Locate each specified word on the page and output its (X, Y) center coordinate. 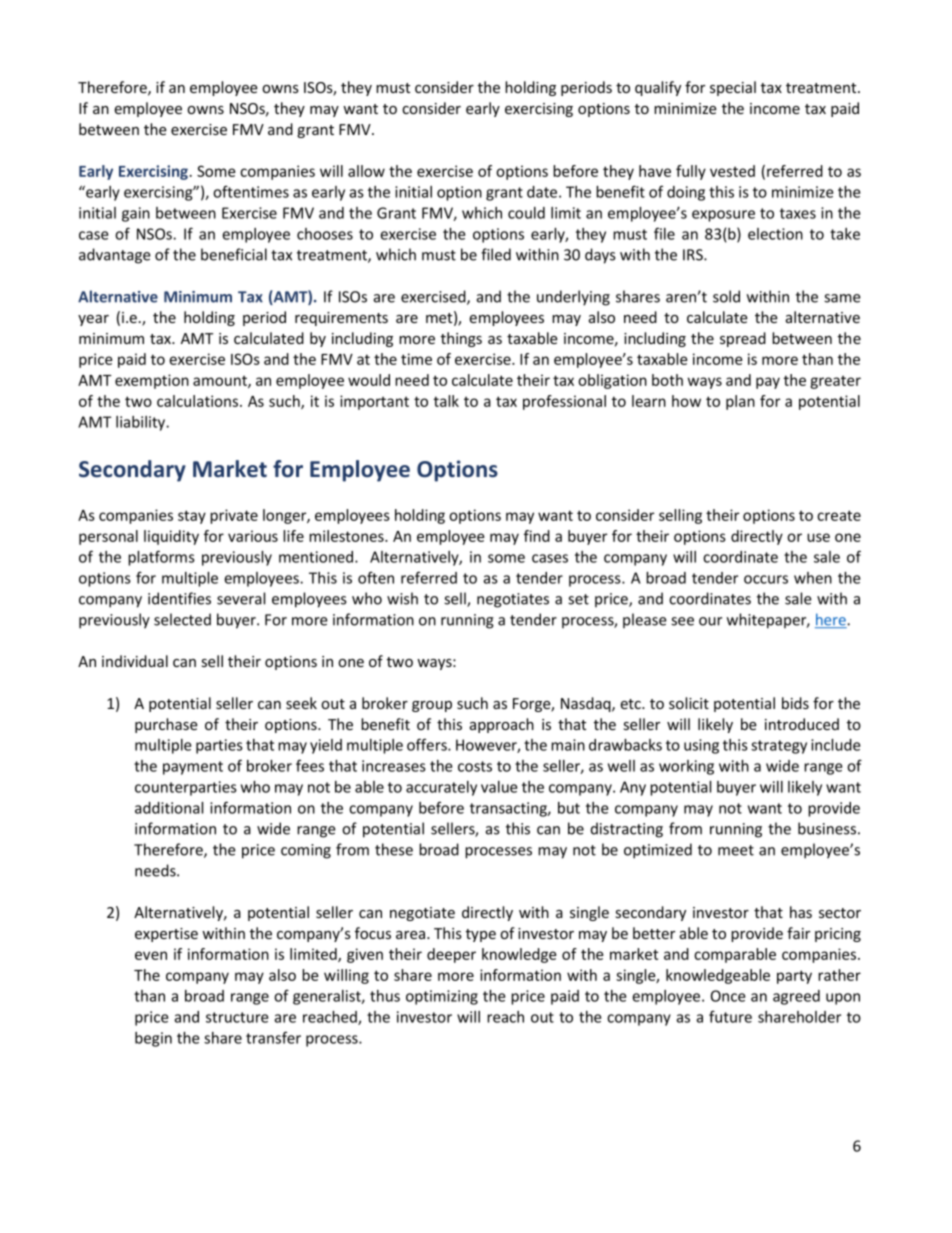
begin (153, 1039)
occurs (766, 579)
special (733, 88)
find (537, 536)
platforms (161, 558)
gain (136, 214)
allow (366, 171)
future (730, 1016)
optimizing (442, 997)
